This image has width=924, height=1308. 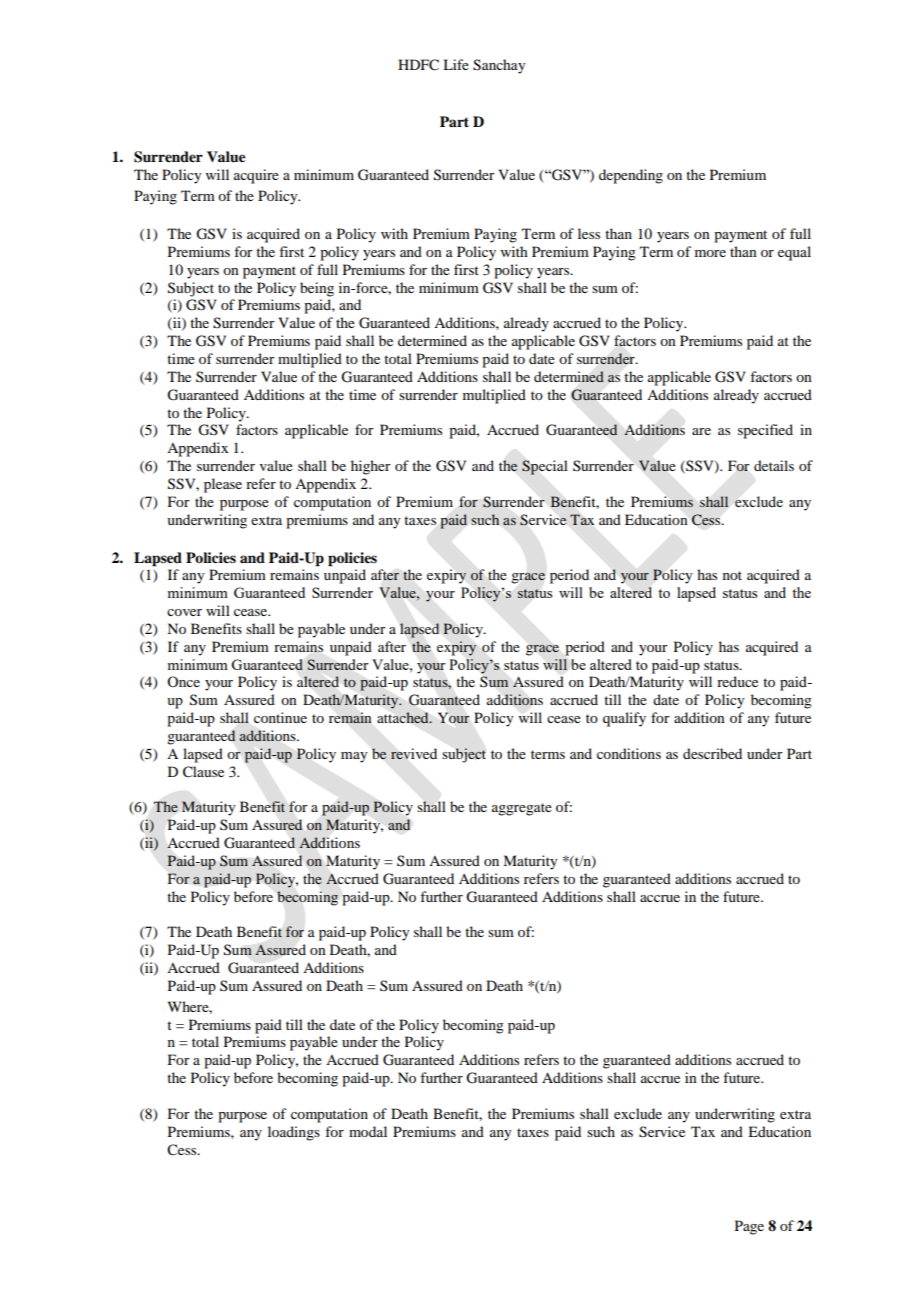 What do you see at coordinates (294, 1133) in the image?
I see `loadings` at bounding box center [294, 1133].
